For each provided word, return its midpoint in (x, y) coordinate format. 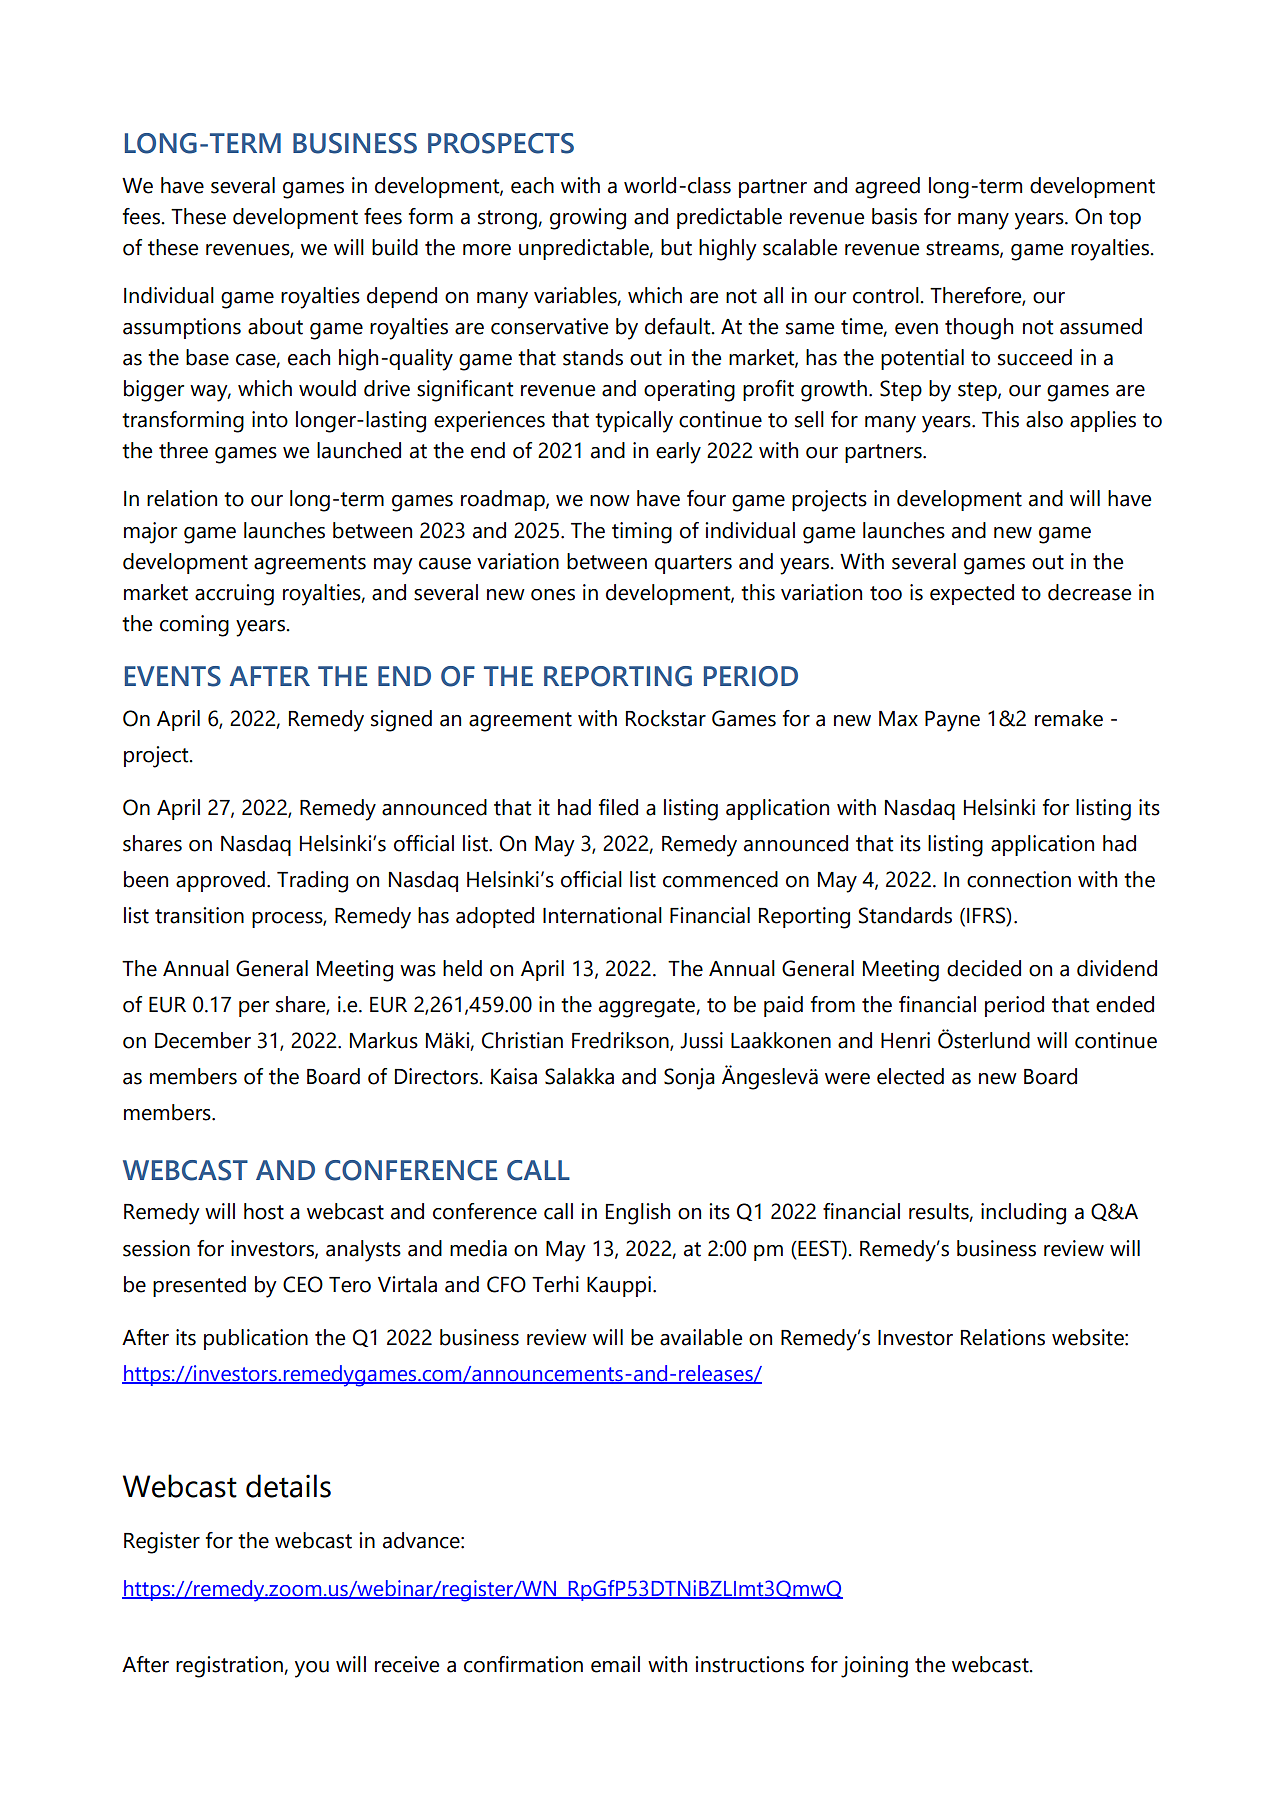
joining (874, 1667)
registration (229, 1667)
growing (588, 219)
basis (894, 216)
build (395, 247)
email (615, 1664)
